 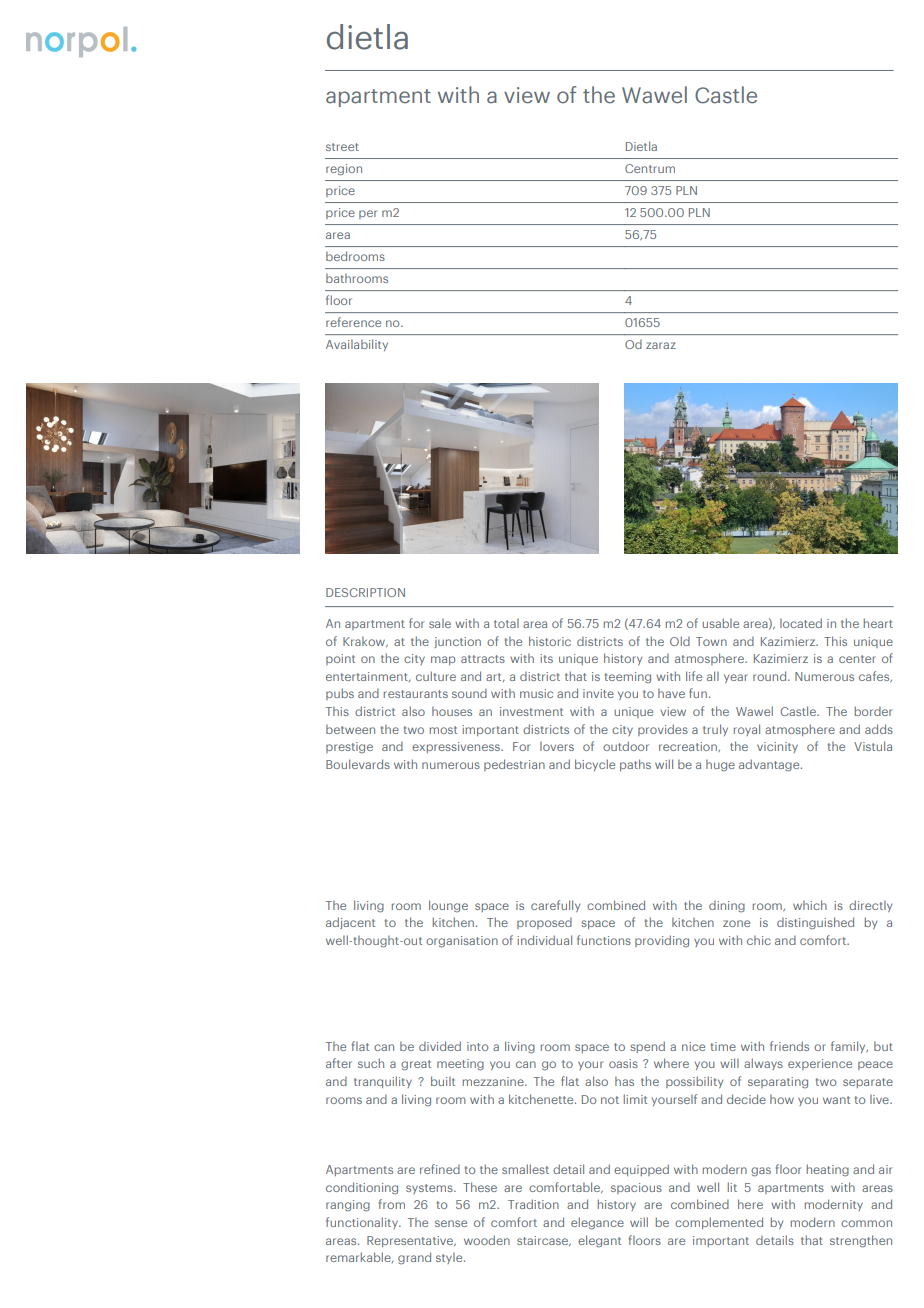 I want to click on historic, so click(x=550, y=641).
